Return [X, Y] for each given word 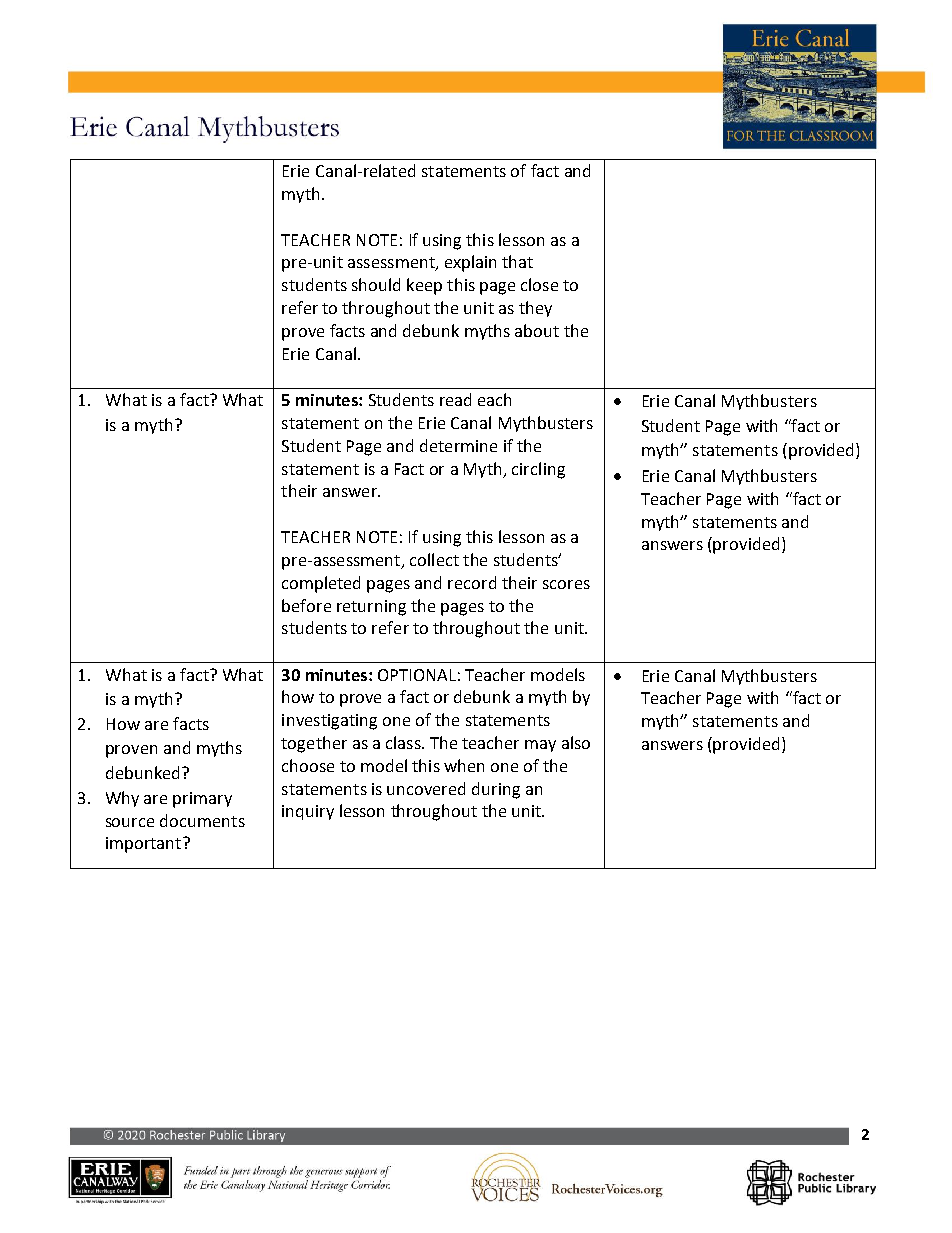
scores [566, 584]
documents [202, 820]
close [539, 284]
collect [434, 559]
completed [321, 584]
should [376, 284]
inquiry [308, 812]
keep [424, 286]
